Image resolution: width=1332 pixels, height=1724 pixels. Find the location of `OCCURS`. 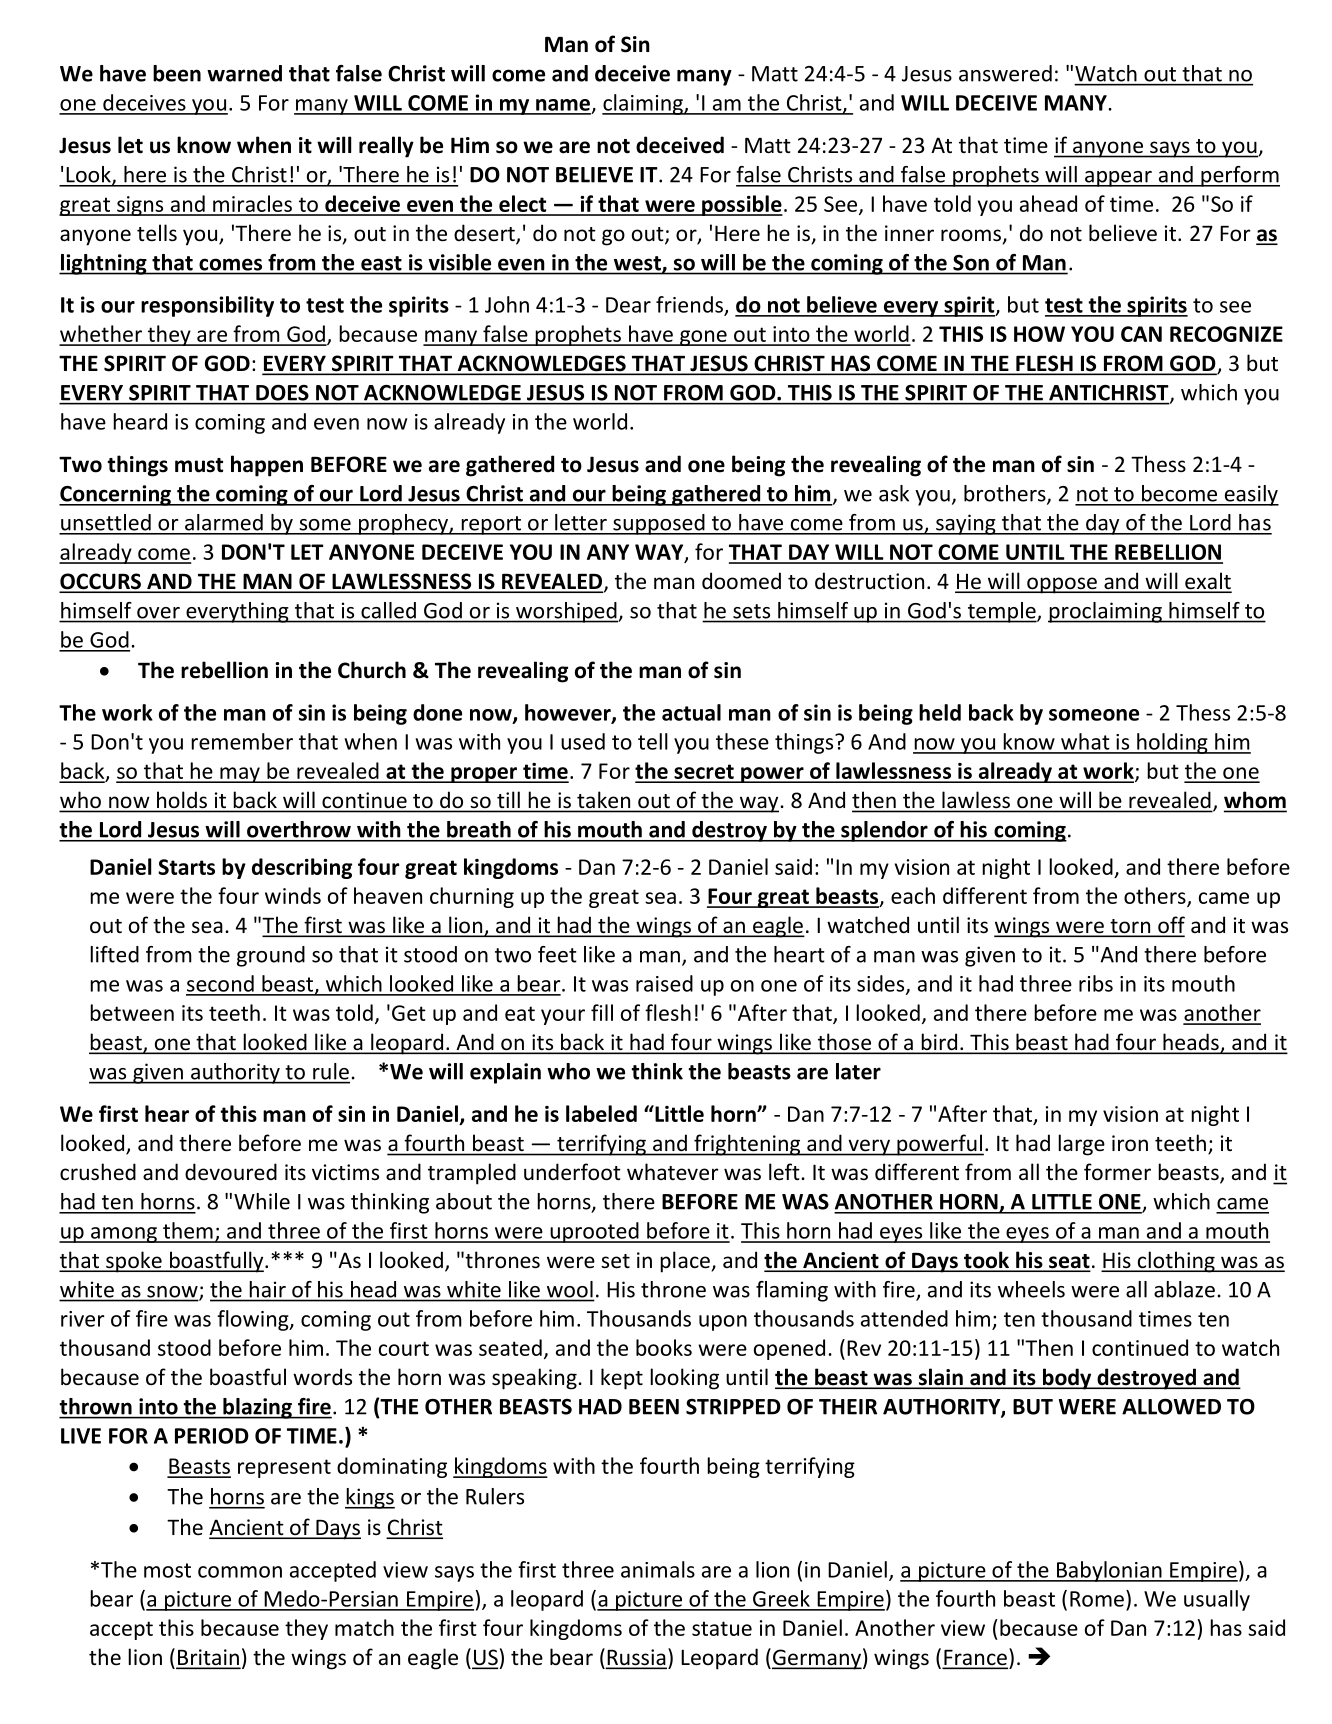

OCCURS is located at coordinates (101, 582).
